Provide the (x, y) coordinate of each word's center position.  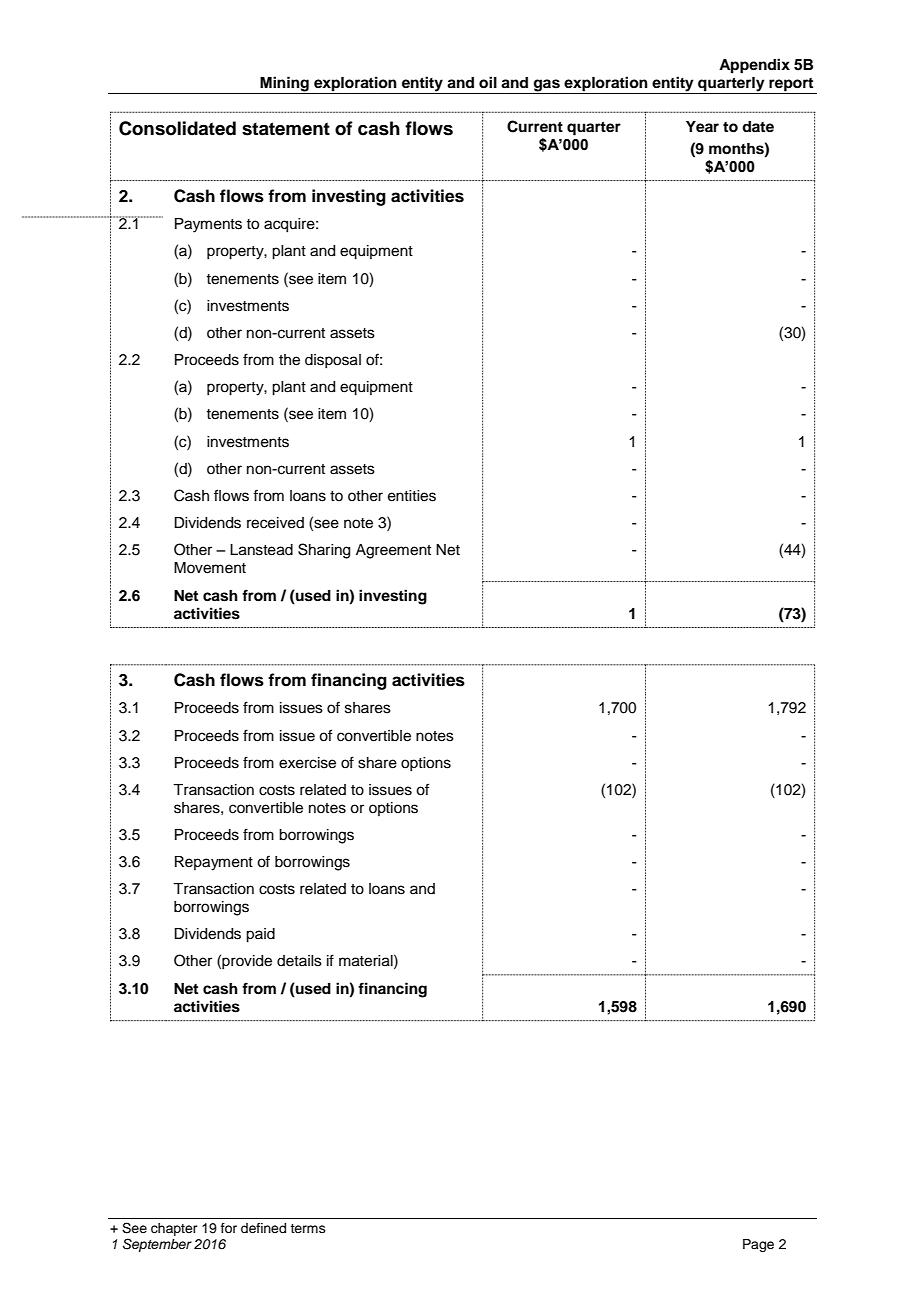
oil (488, 82)
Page (758, 1245)
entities (412, 496)
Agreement (393, 551)
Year (702, 127)
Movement (210, 568)
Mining (284, 85)
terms (308, 1228)
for (229, 1228)
